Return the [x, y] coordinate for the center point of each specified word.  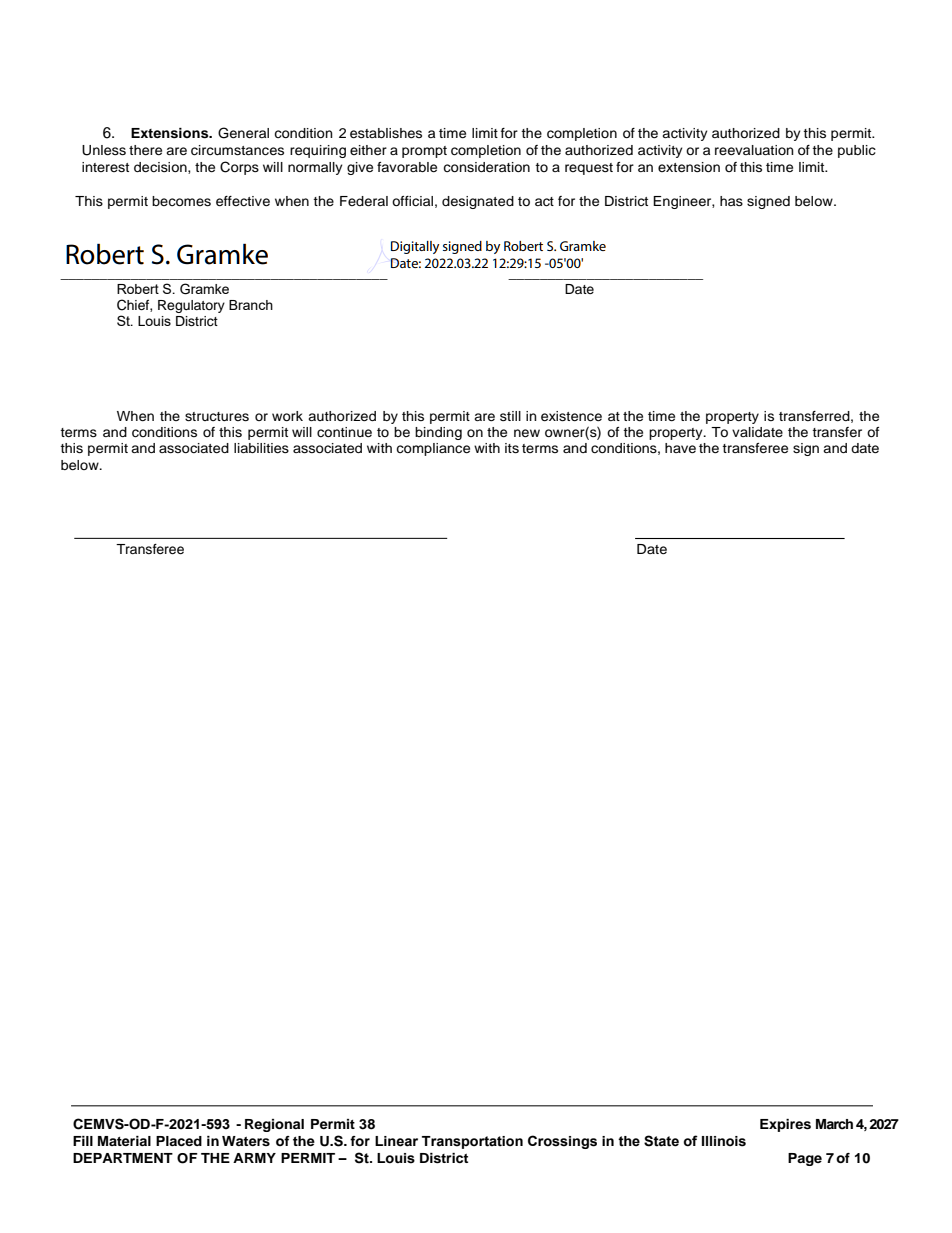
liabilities [261, 448]
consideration [486, 167]
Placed [179, 1141]
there [145, 150]
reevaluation [754, 150]
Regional [274, 1125]
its [512, 448]
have [680, 448]
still [510, 416]
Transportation [472, 1142]
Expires [785, 1125]
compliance [433, 449]
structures [217, 417]
